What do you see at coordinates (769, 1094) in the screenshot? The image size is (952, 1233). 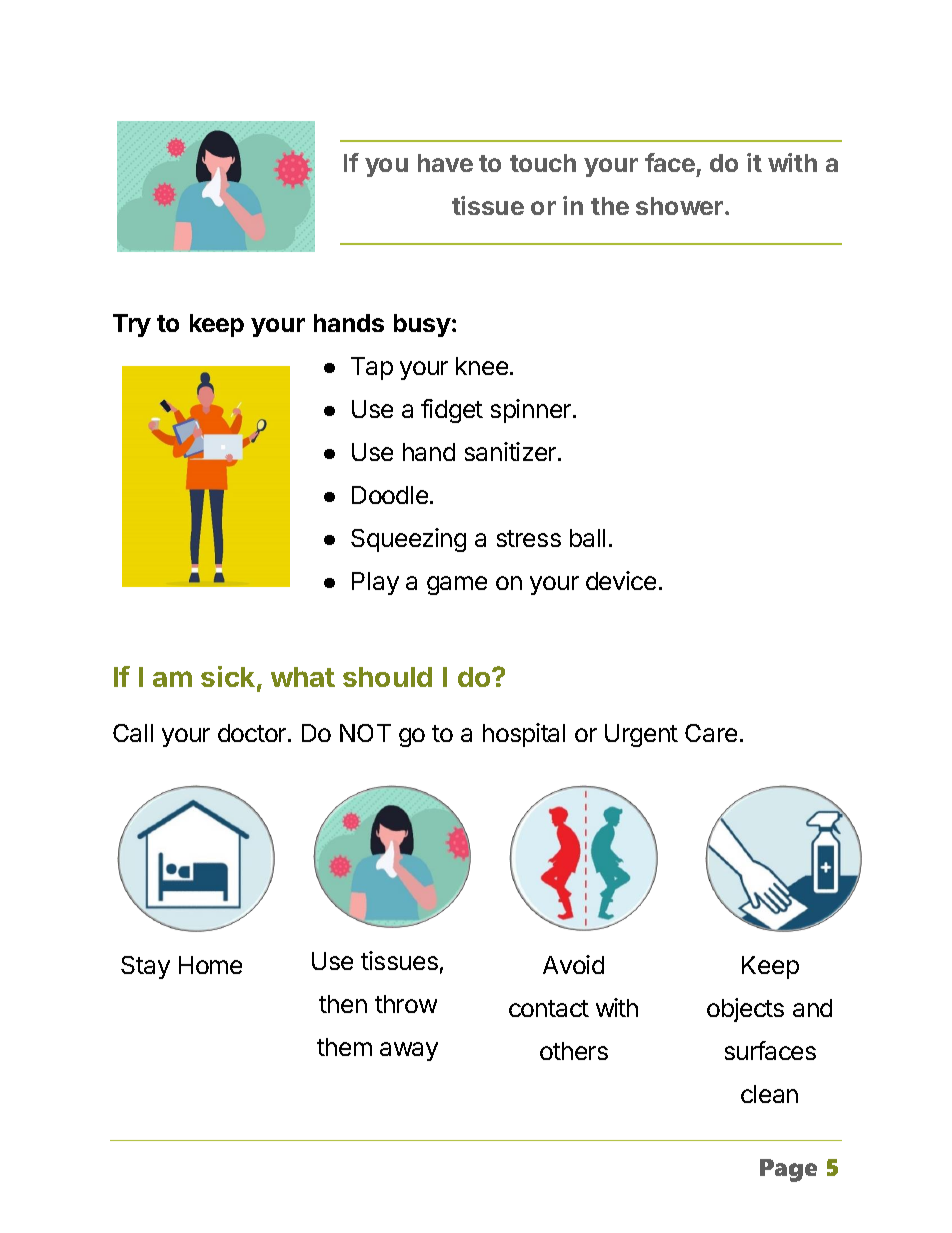 I see `clean` at bounding box center [769, 1094].
